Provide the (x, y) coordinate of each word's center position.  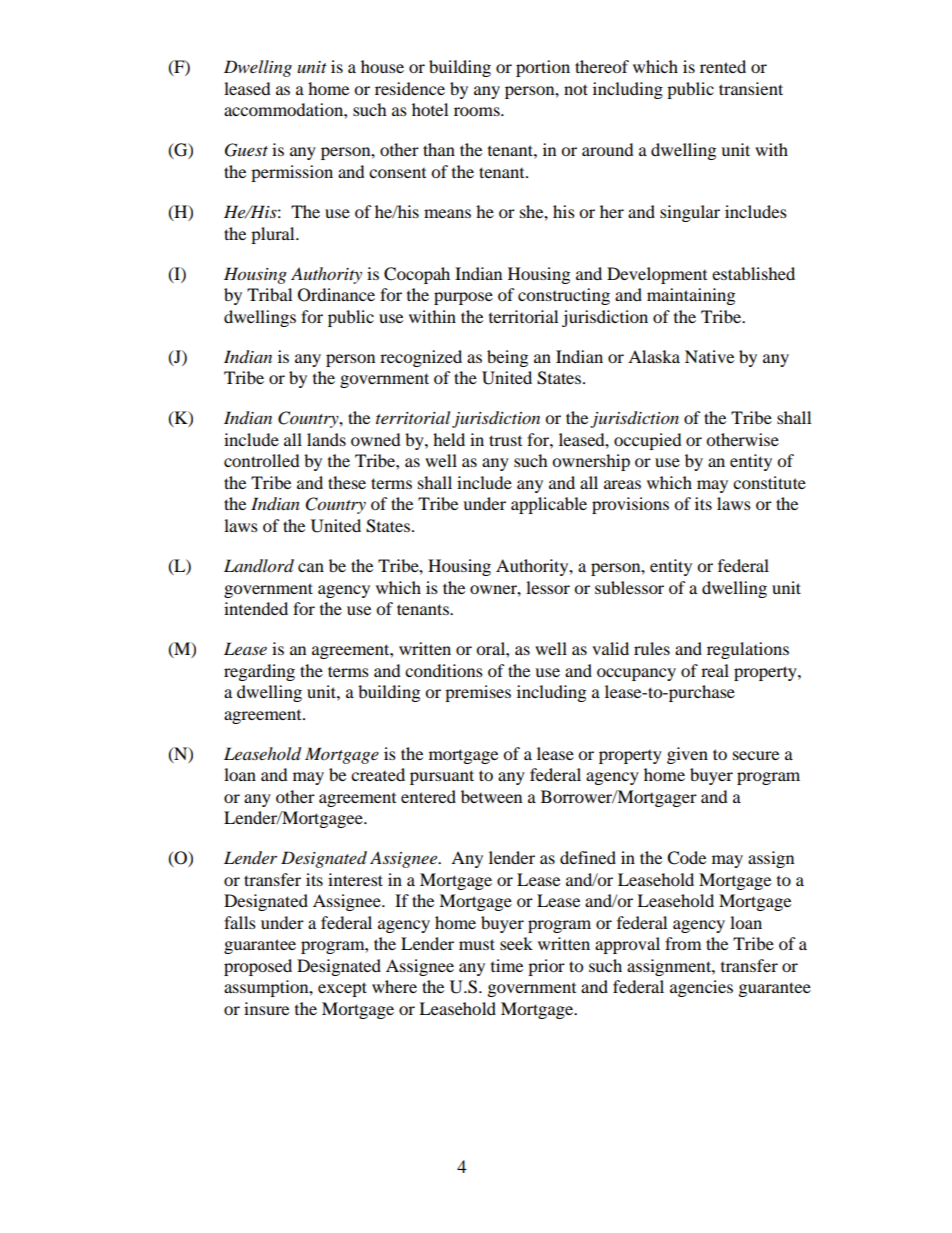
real (715, 670)
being (507, 358)
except (342, 989)
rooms (478, 111)
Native (709, 356)
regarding (259, 672)
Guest (246, 150)
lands (326, 439)
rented (723, 66)
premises (478, 693)
